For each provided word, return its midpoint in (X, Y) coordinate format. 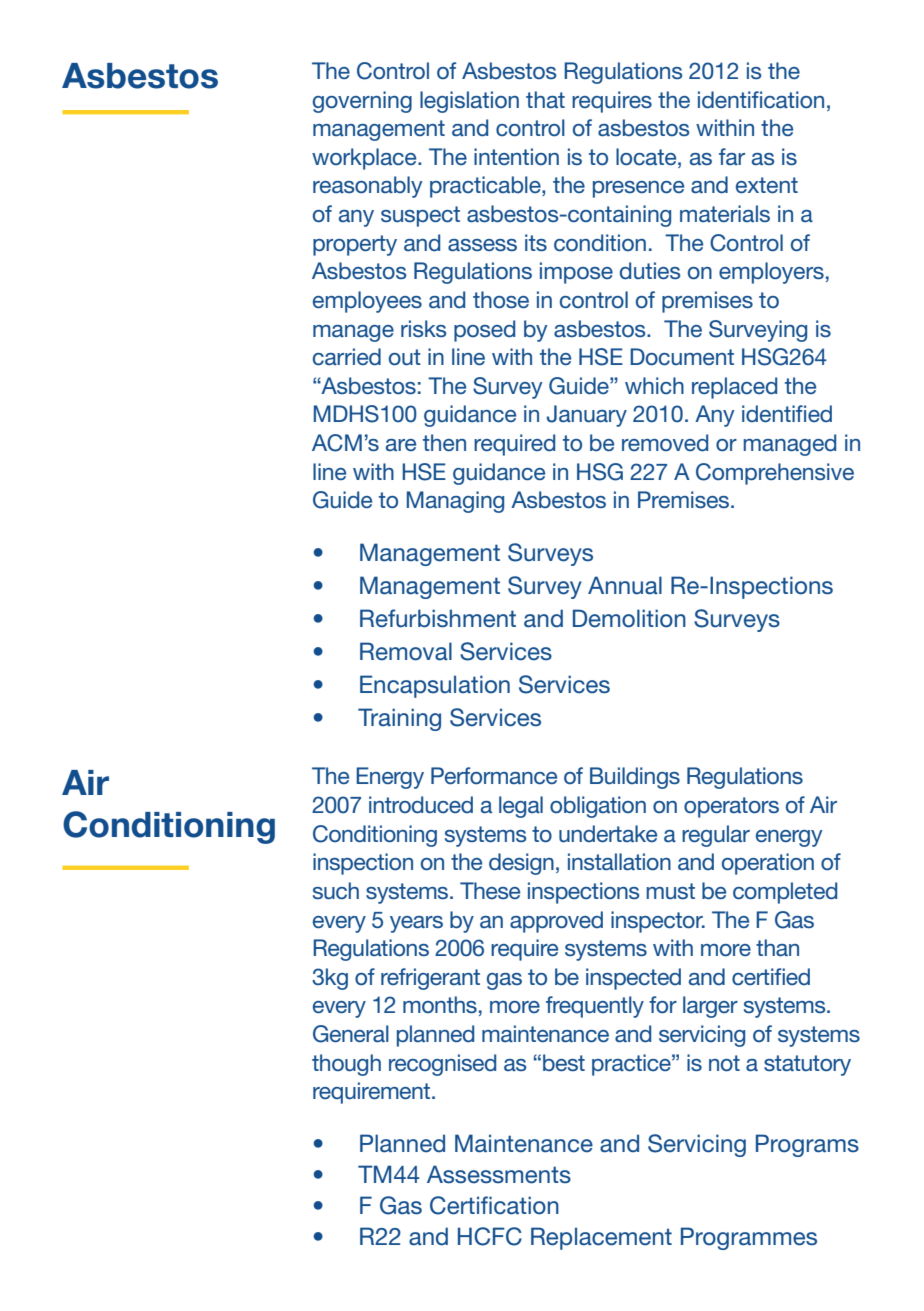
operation (768, 864)
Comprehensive (775, 474)
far (732, 156)
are (401, 445)
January (587, 416)
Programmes (749, 1238)
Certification (494, 1205)
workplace (365, 159)
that (545, 99)
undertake (608, 834)
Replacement (601, 1238)
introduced (421, 805)
